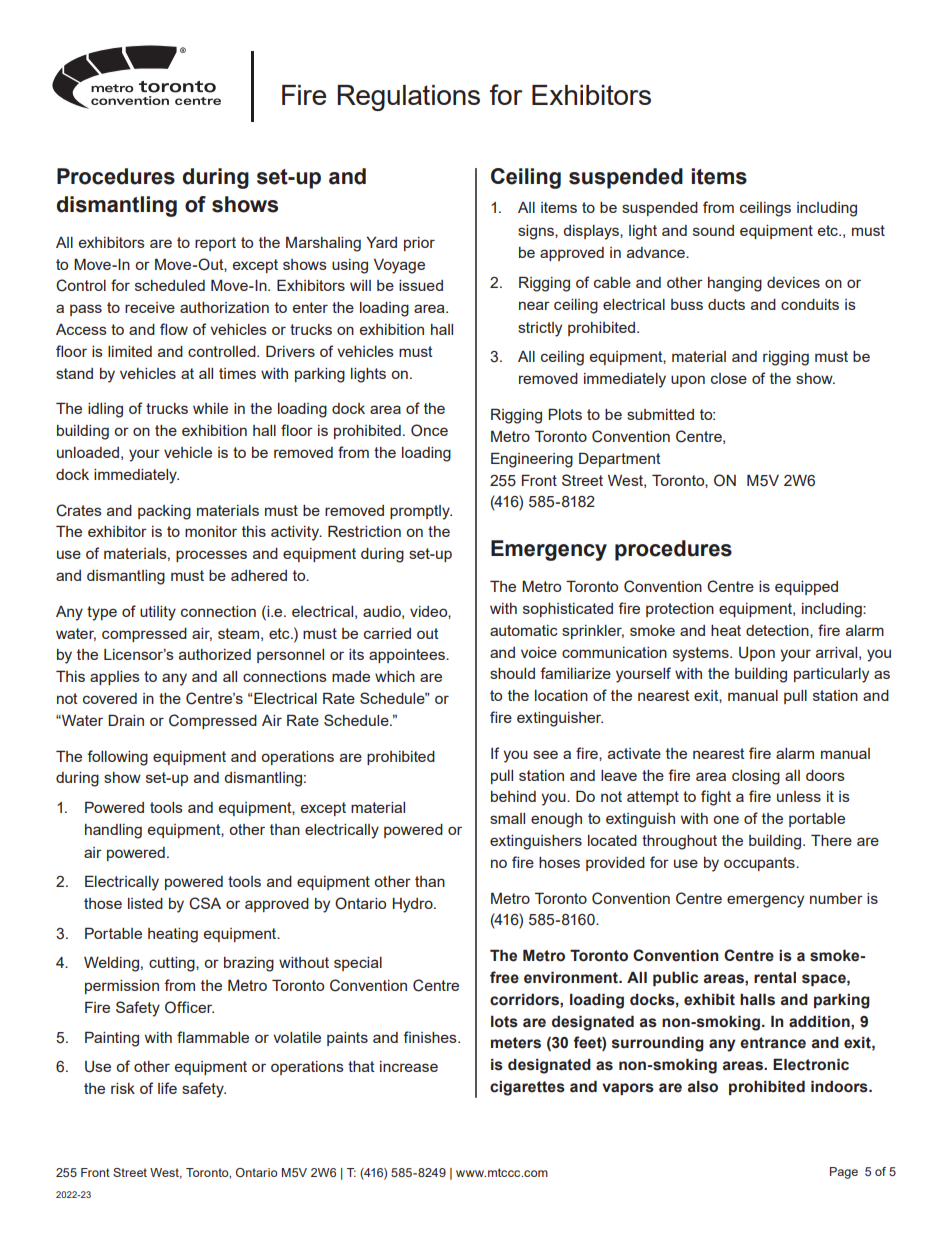  Describe the element at coordinates (408, 98) in the image. I see `Regulations` at that location.
